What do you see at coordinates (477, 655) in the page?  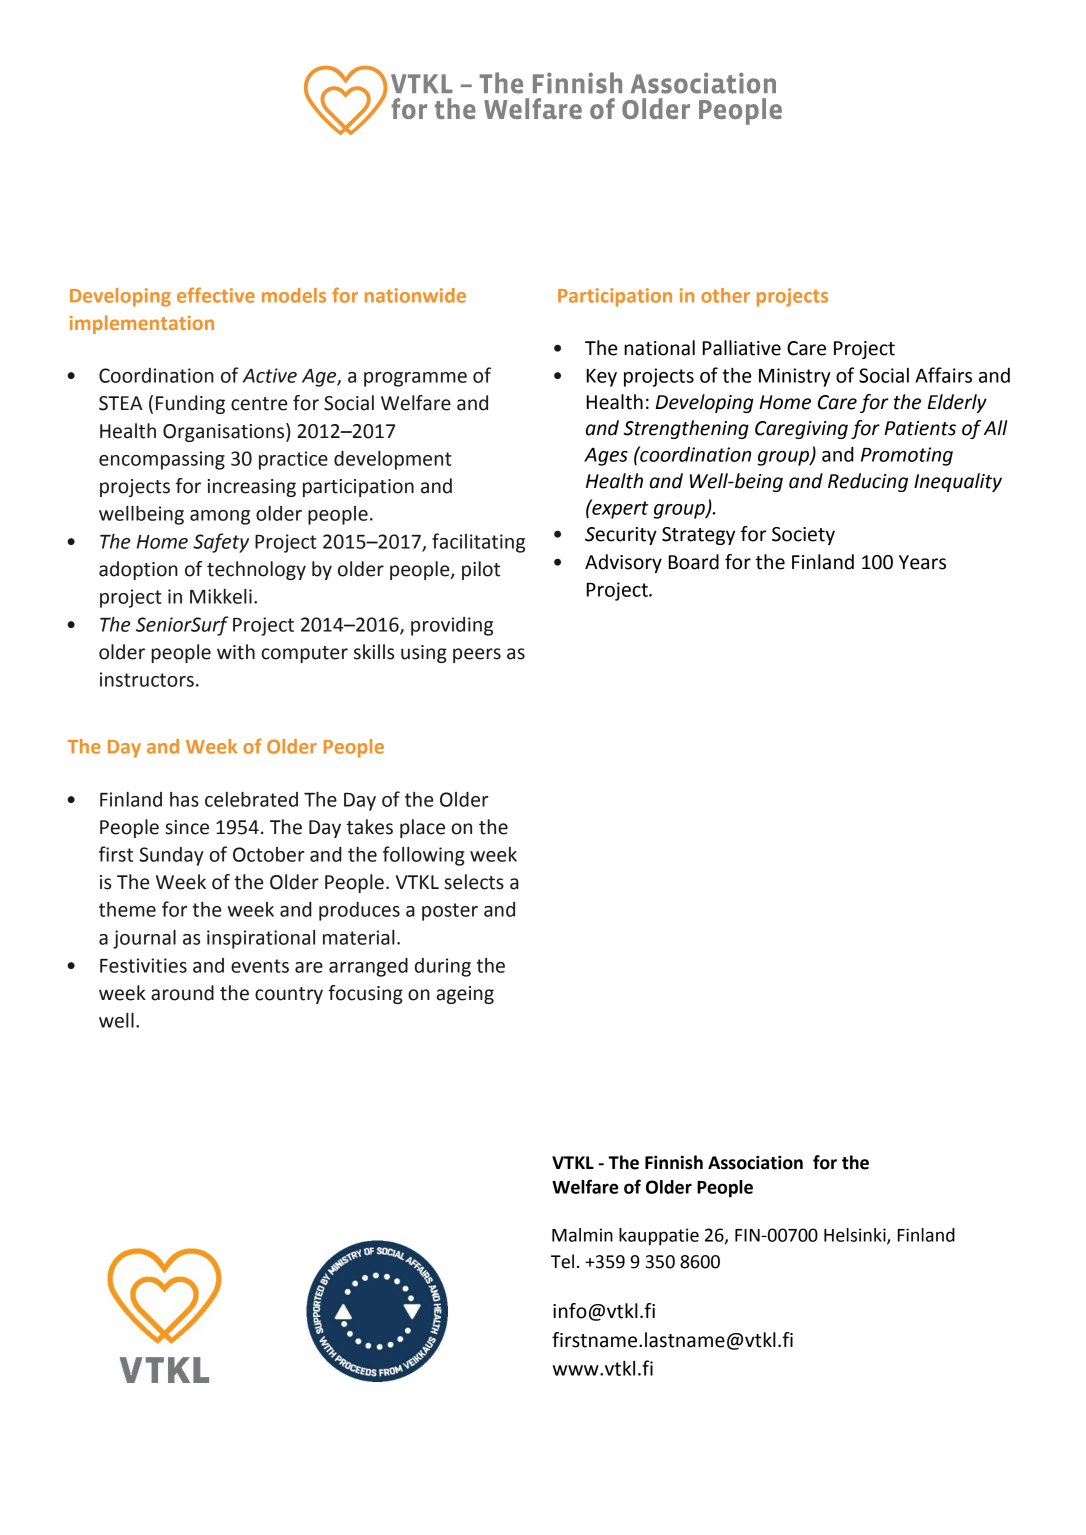 I see `peers` at bounding box center [477, 655].
